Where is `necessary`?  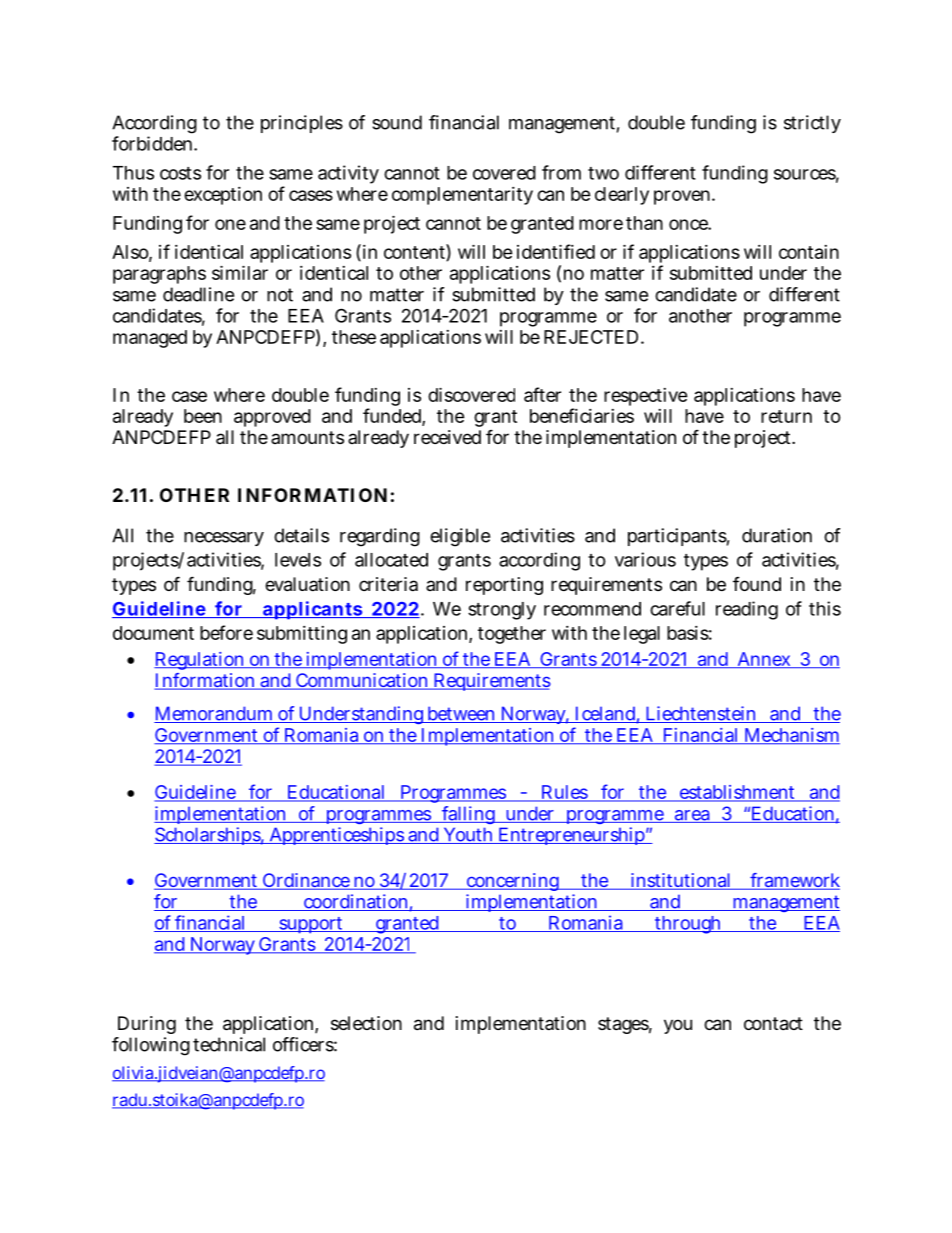 necessary is located at coordinates (224, 539).
